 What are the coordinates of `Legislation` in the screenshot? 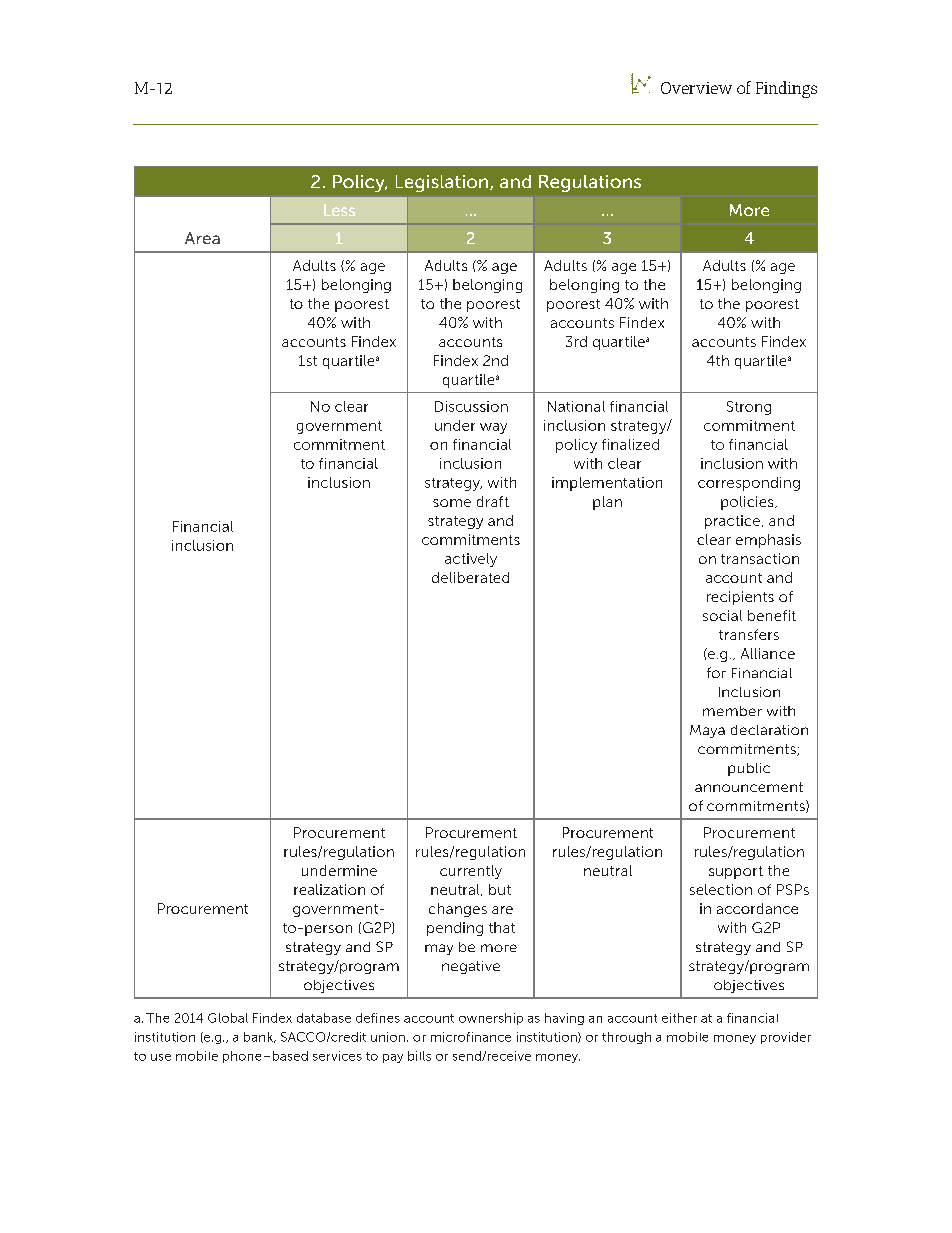 It's located at (443, 183).
